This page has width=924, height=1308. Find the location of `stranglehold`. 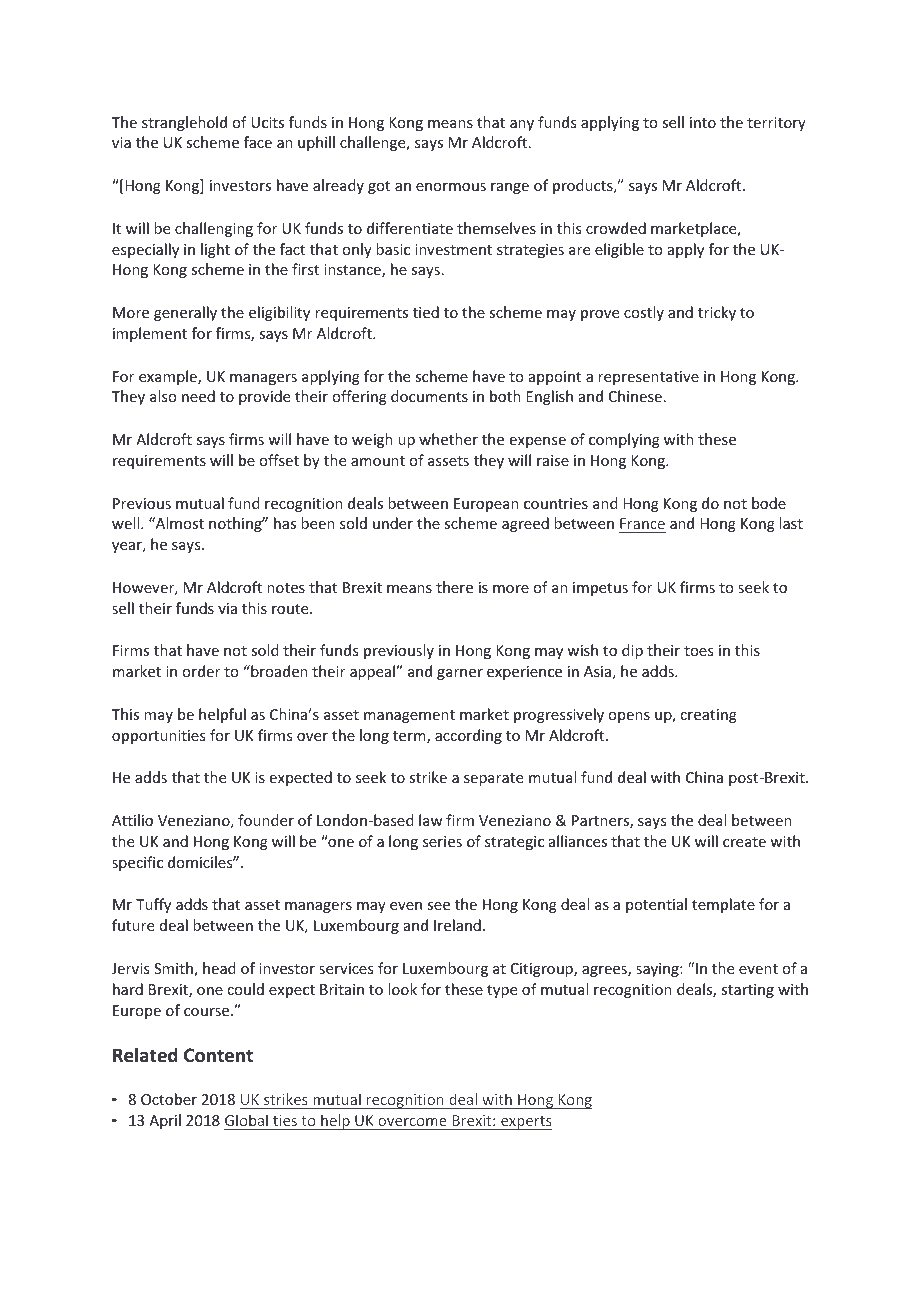

stranglehold is located at coordinates (184, 123).
